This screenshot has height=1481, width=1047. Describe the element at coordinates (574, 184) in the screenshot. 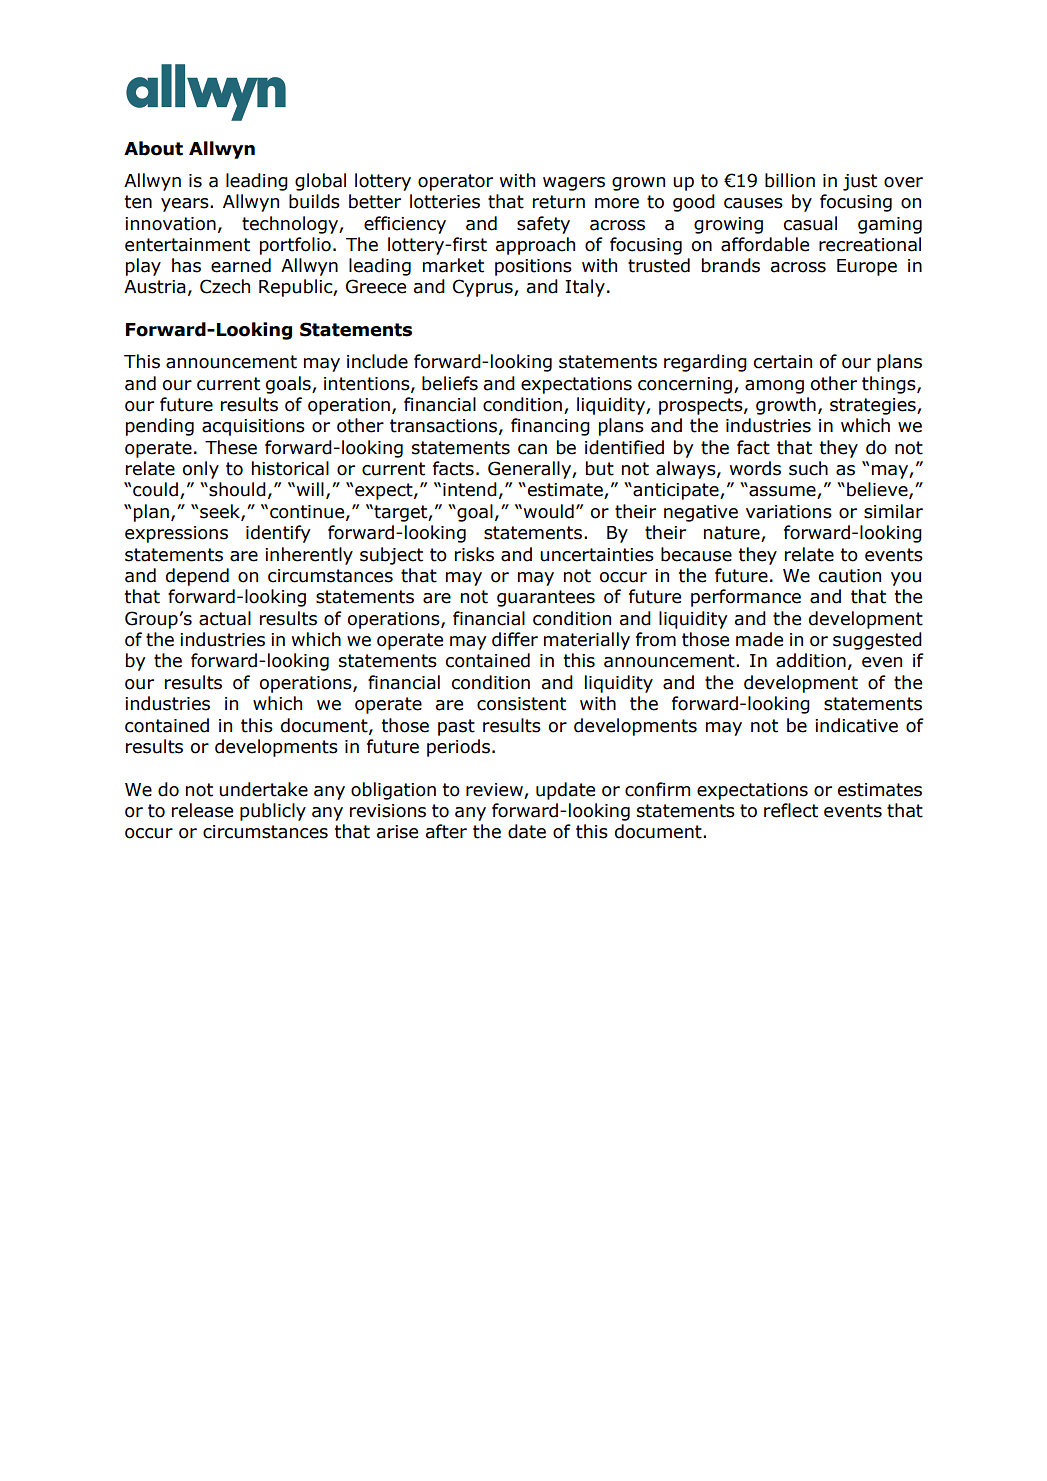

I see `wagers` at that location.
